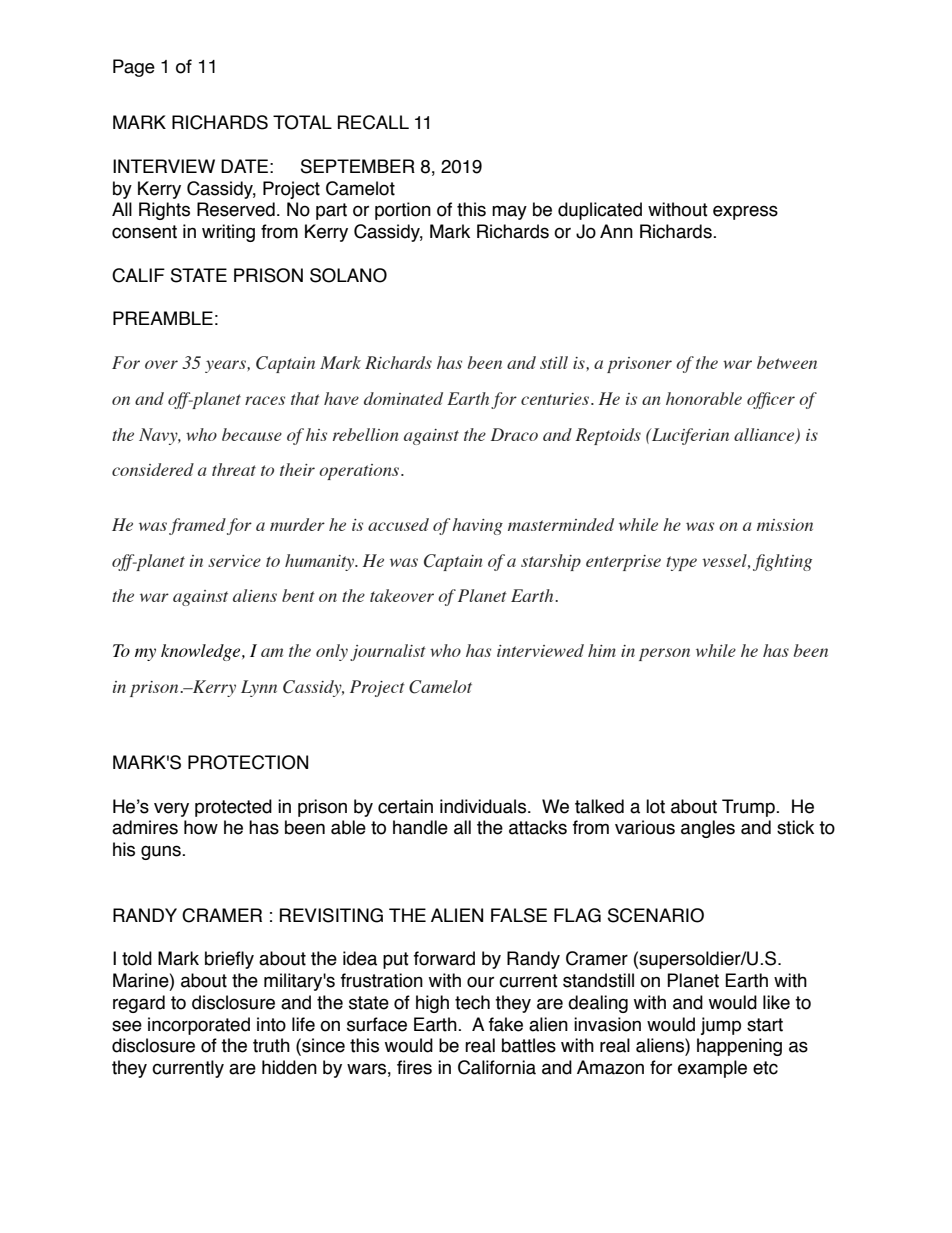 The image size is (952, 1233). I want to click on Page, so click(134, 68).
